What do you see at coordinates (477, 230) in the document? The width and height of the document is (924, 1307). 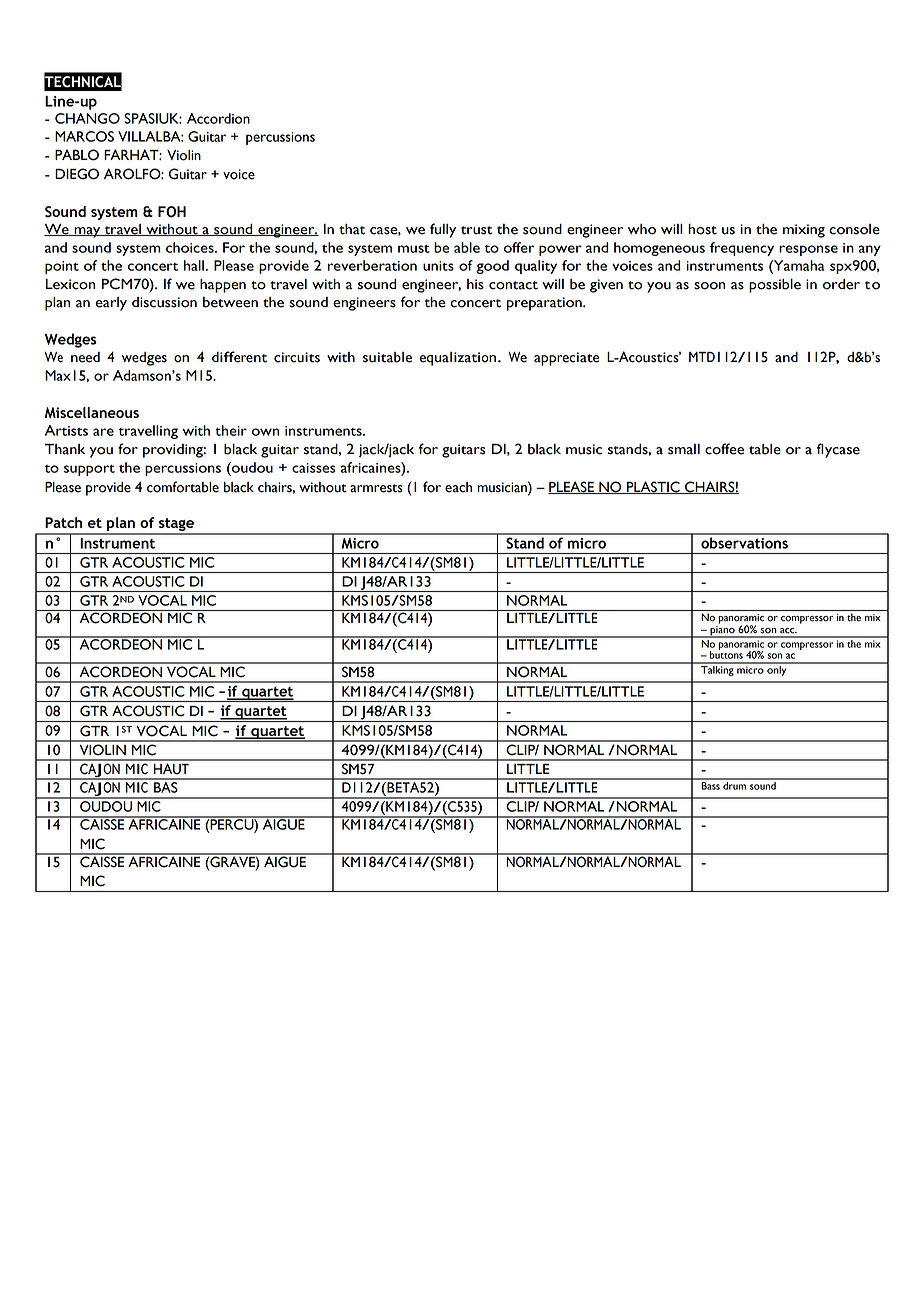 I see `trust` at bounding box center [477, 230].
